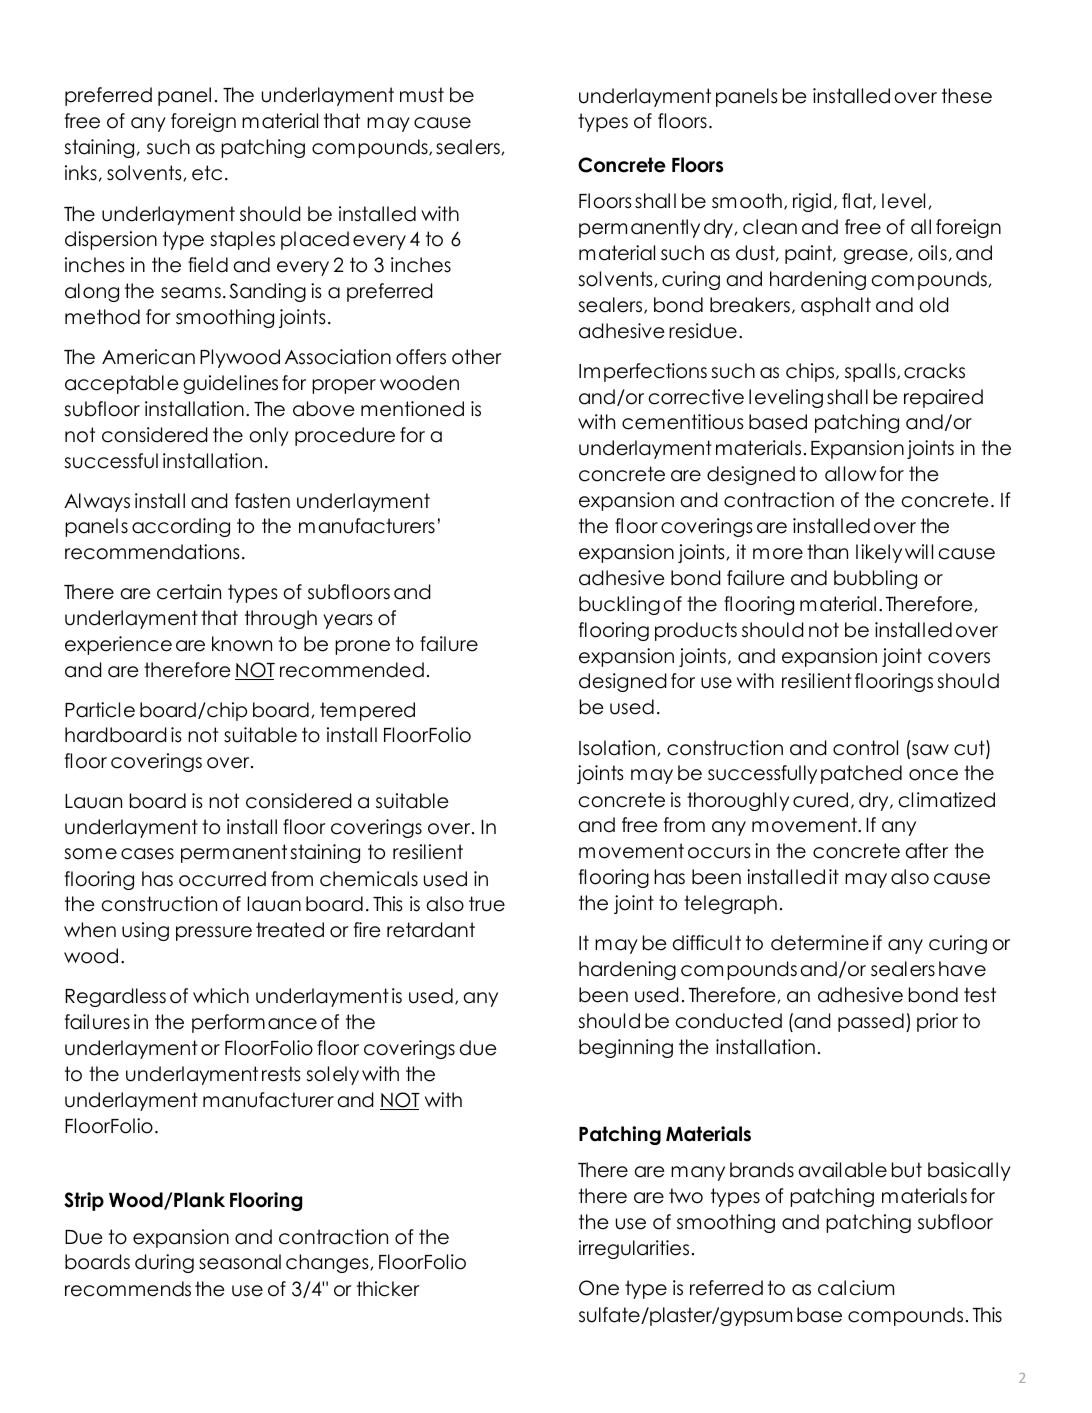 Image resolution: width=1092 pixels, height=1413 pixels. I want to click on etc, so click(207, 173).
